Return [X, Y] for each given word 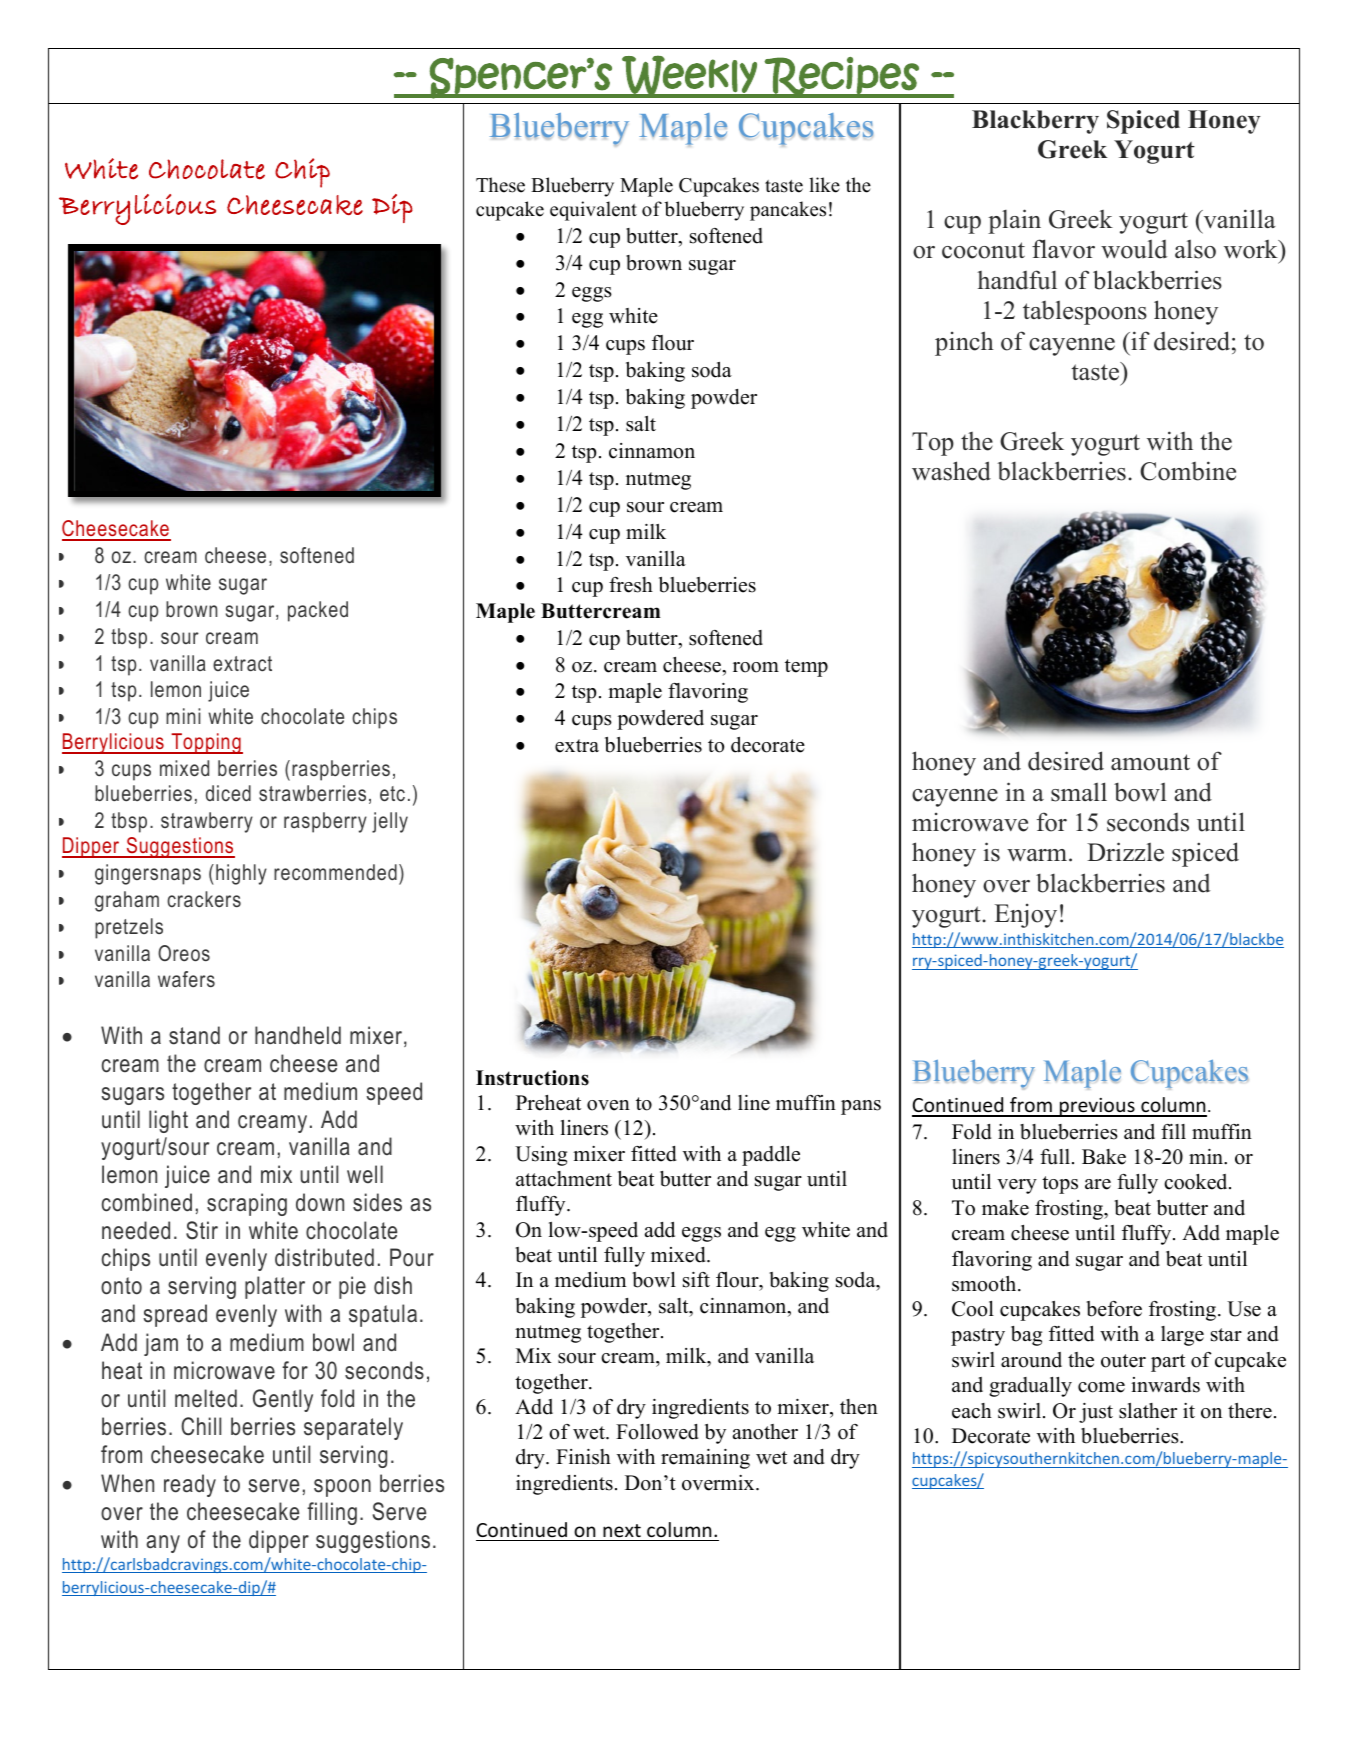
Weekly [689, 76]
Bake [1104, 1157]
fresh [631, 585]
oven [608, 1105]
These [500, 185]
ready [190, 1485]
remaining [705, 1459]
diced [228, 793]
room [756, 667]
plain [1014, 221]
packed [318, 611]
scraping [247, 1204]
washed [951, 471]
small [1079, 792]
